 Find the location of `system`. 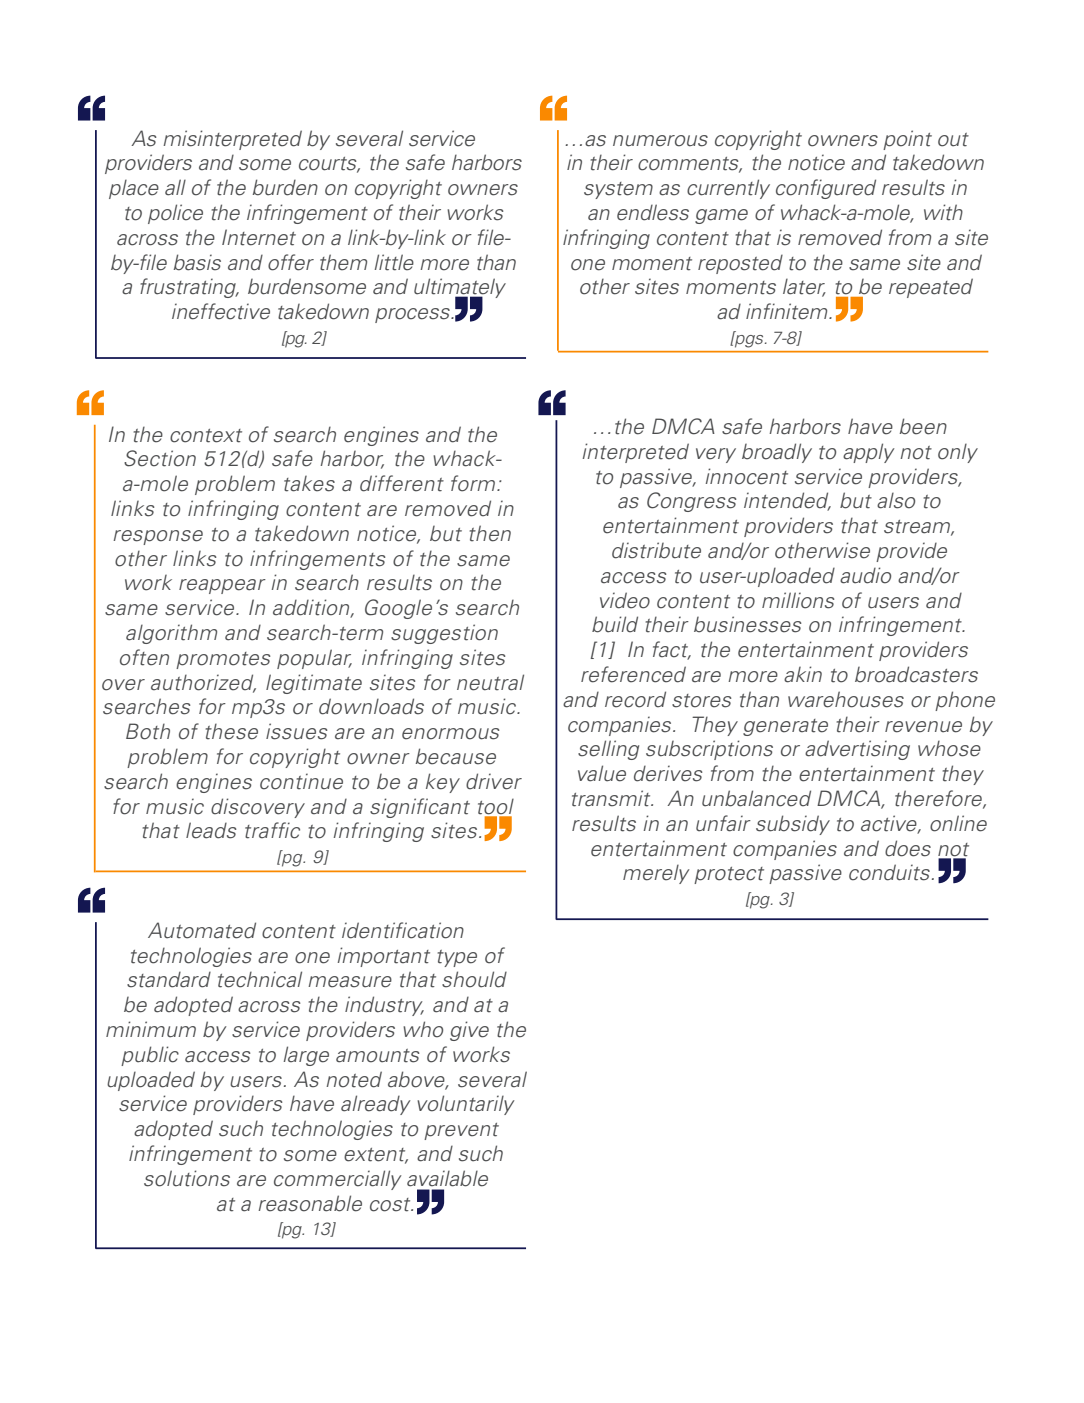

system is located at coordinates (618, 190).
